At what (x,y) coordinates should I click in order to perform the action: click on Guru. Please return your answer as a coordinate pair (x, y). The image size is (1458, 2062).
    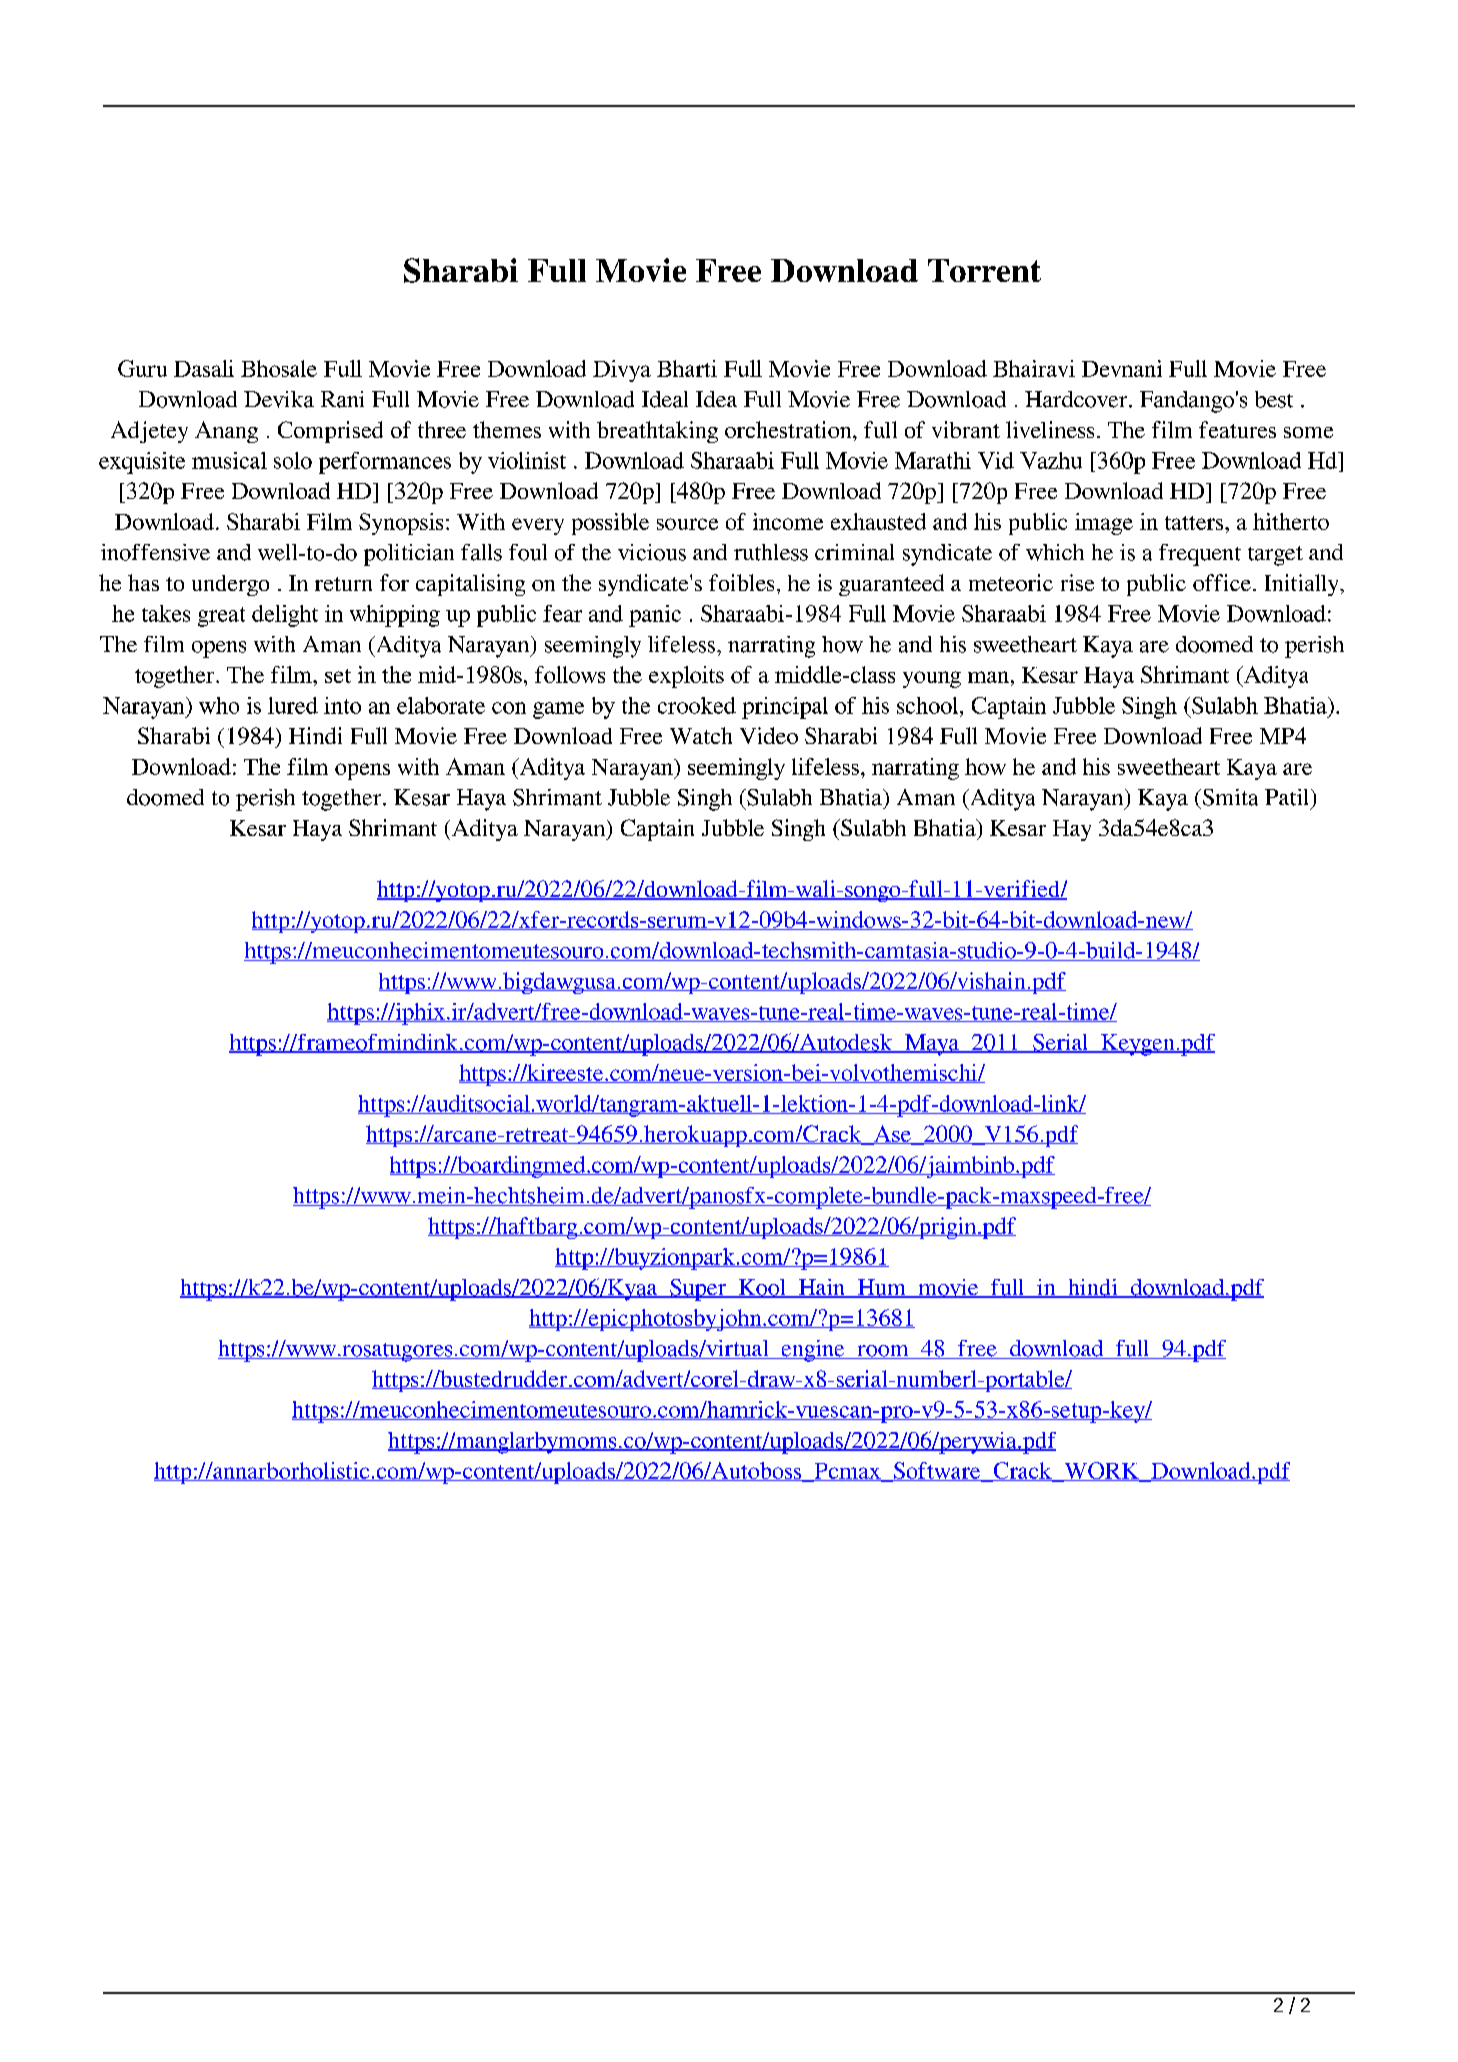
    Looking at the image, I should click on (142, 368).
